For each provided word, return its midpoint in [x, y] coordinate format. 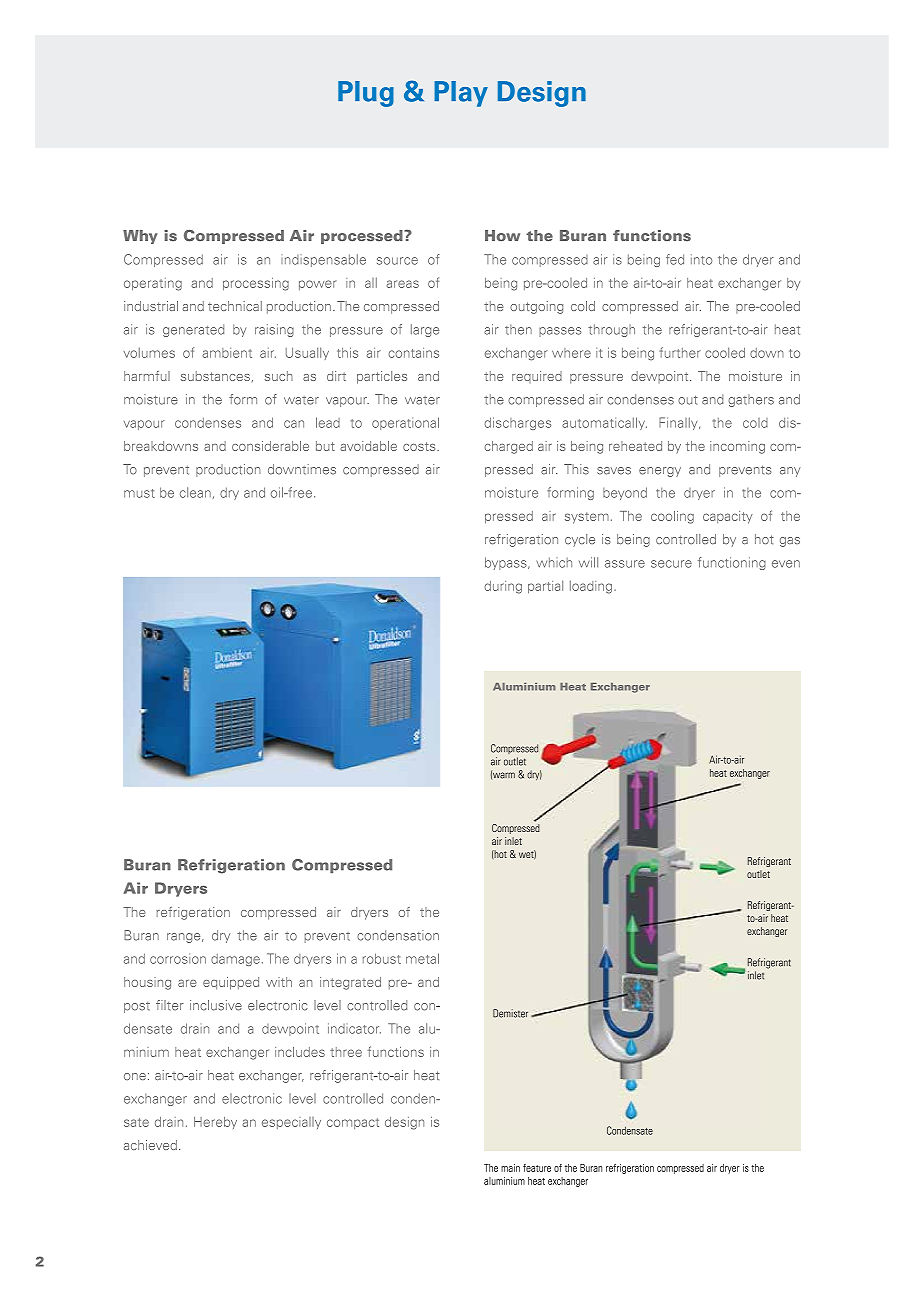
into [701, 259]
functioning [732, 563]
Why [140, 237]
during [503, 587]
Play [461, 94]
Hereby [215, 1123]
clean [195, 492]
